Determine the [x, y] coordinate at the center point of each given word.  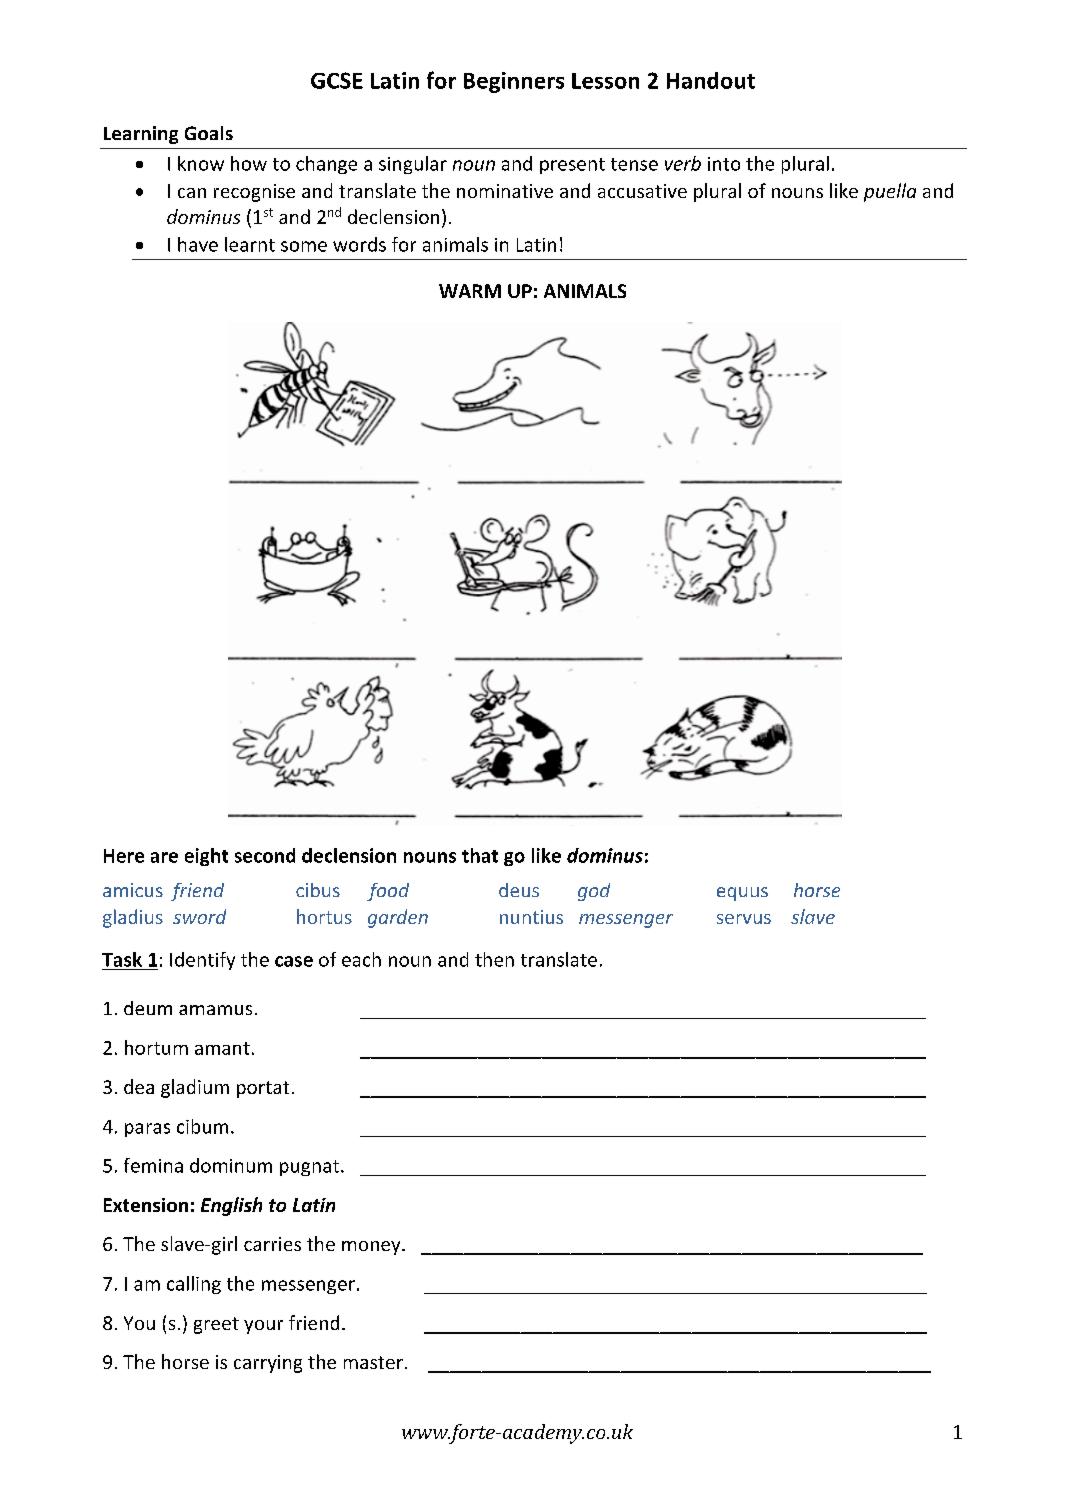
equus [742, 894]
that [480, 855]
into [724, 164]
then [494, 959]
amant [222, 1048]
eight [206, 857]
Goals [209, 133]
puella [890, 192]
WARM [470, 291]
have [198, 244]
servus [744, 919]
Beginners [514, 82]
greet [216, 1325]
